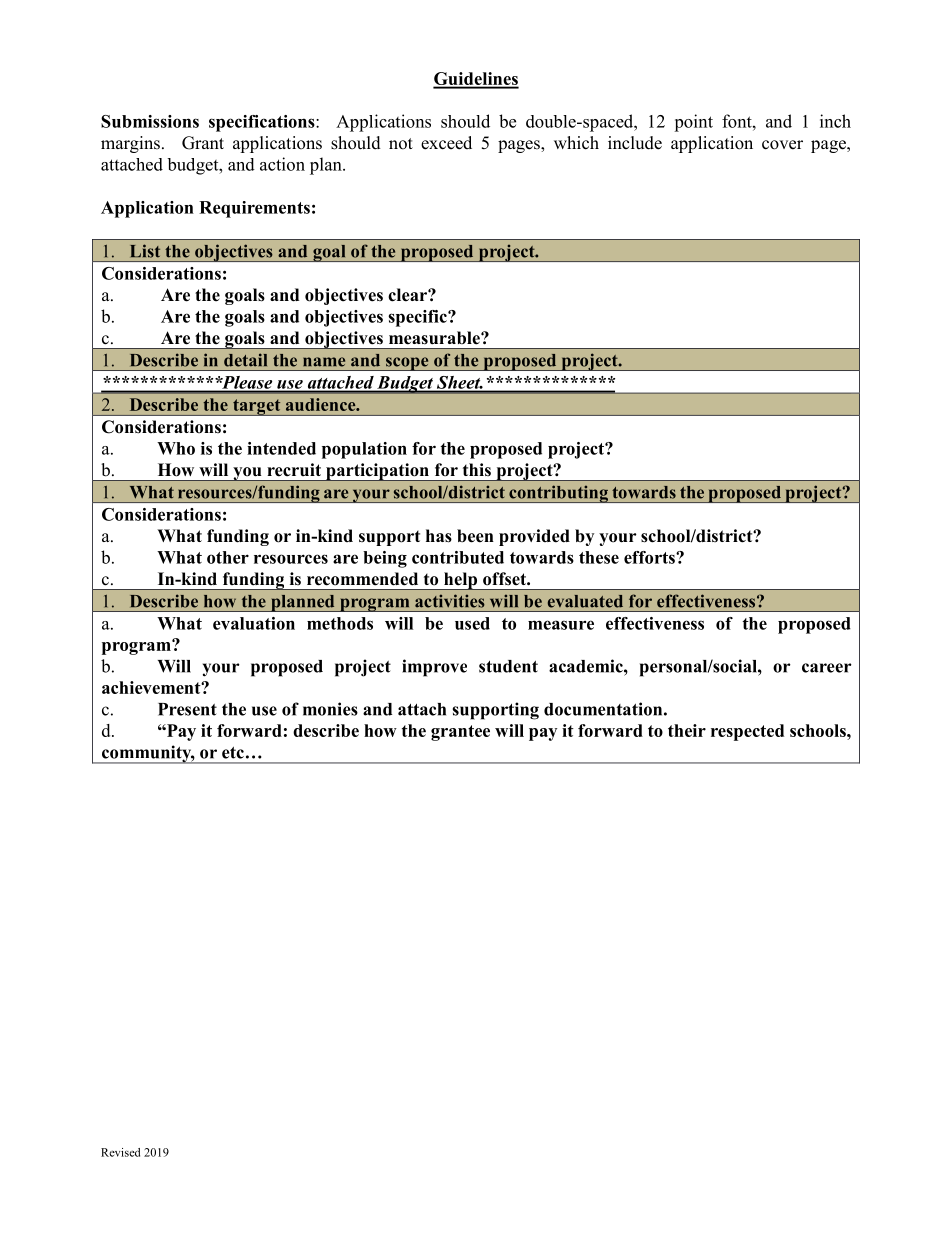 The height and width of the screenshot is (1233, 952). I want to click on used, so click(472, 623).
